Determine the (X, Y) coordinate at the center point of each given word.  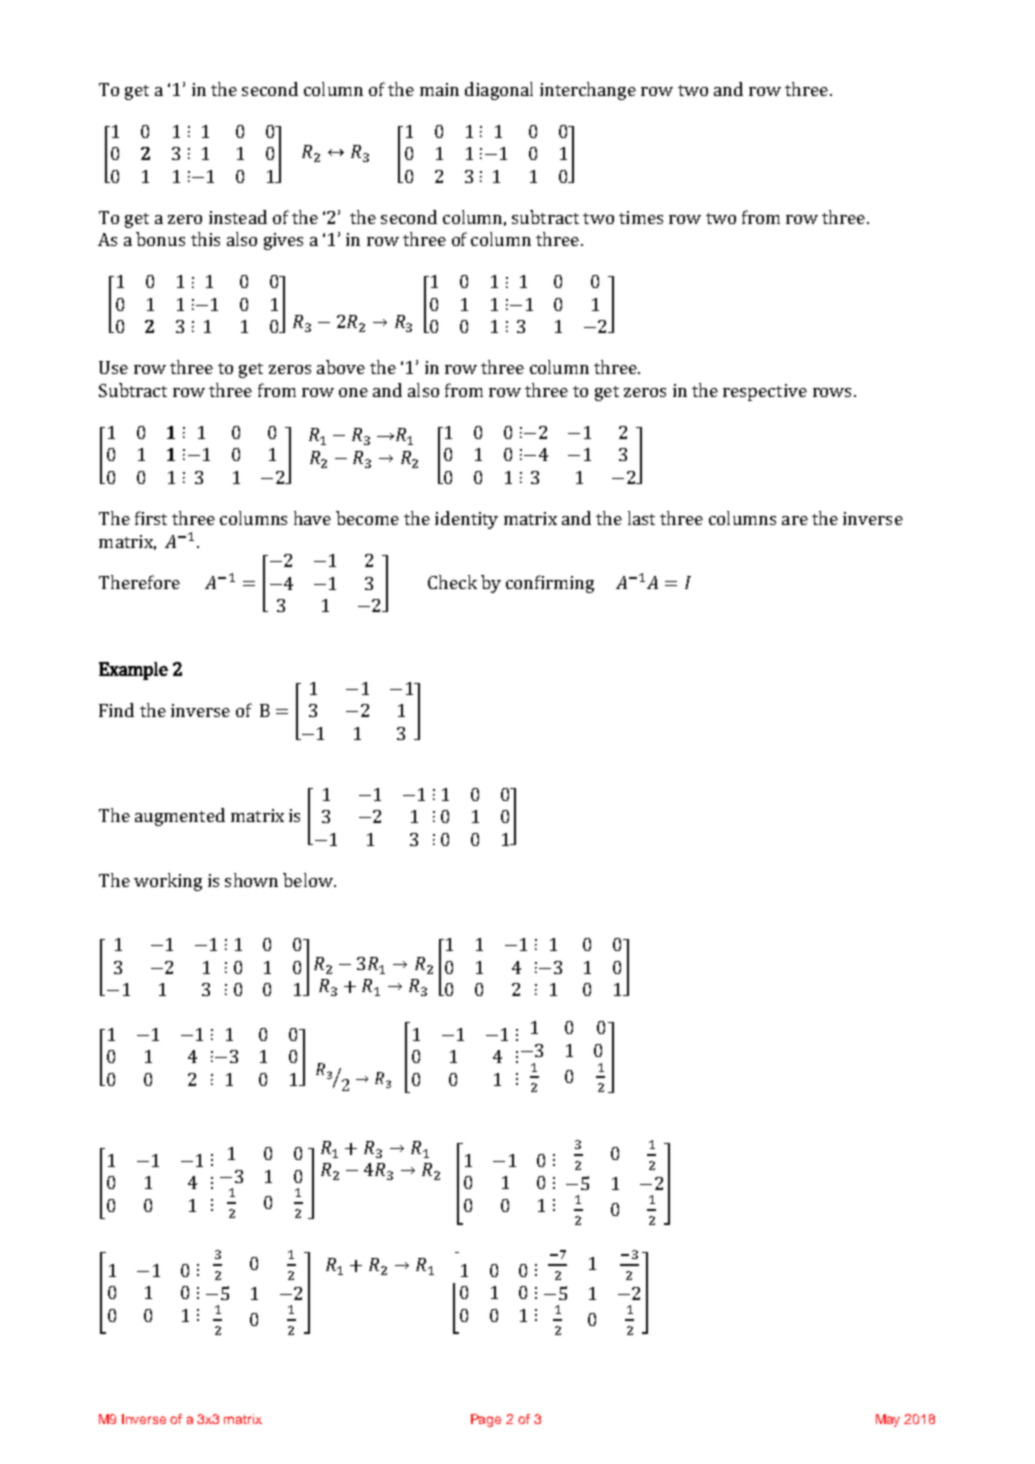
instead (238, 217)
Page (486, 1420)
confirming (550, 584)
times (641, 217)
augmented (180, 817)
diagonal (499, 91)
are (795, 520)
